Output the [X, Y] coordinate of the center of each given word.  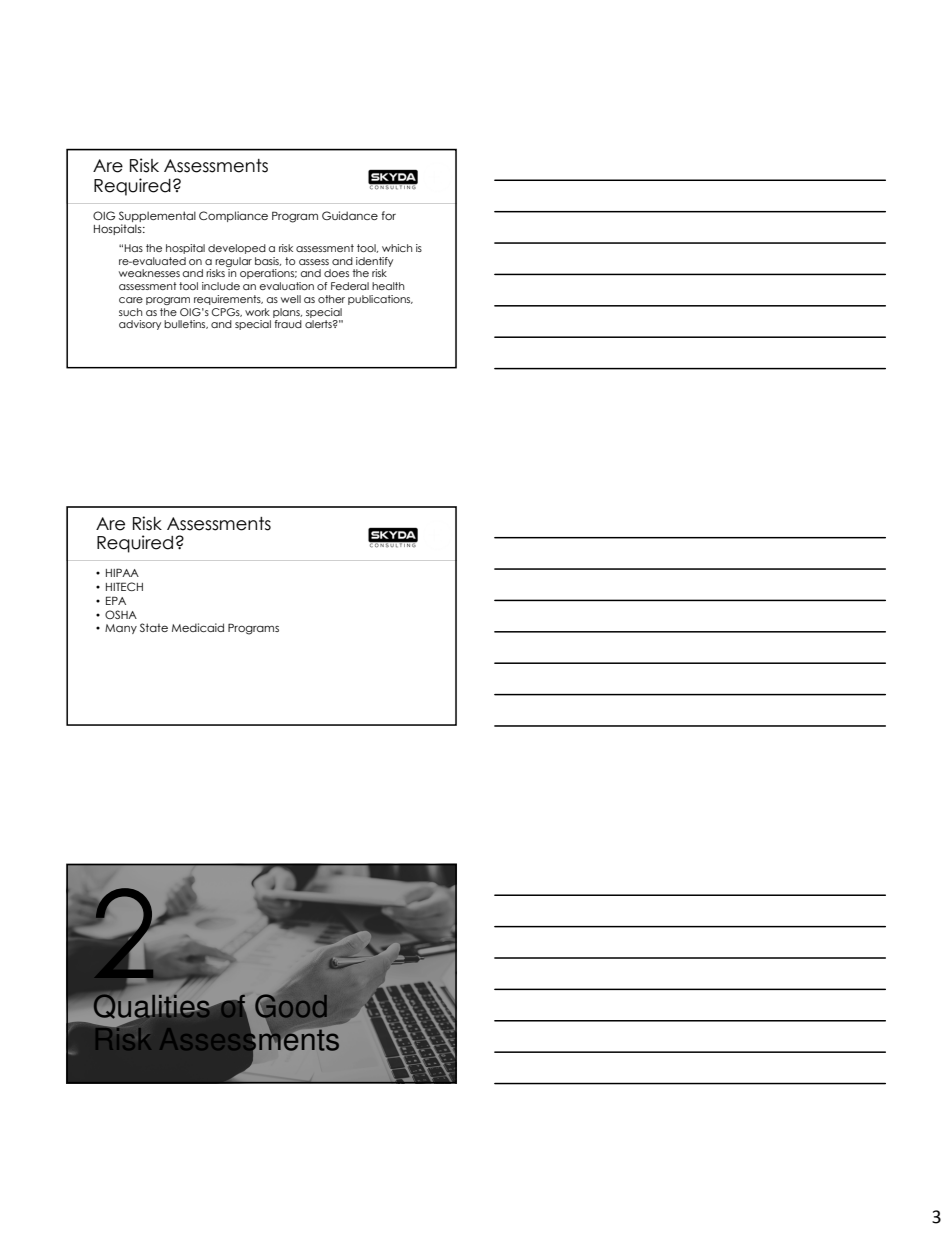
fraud [288, 324]
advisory [140, 325]
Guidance [350, 215]
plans [287, 313]
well [291, 299]
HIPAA [122, 572]
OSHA [121, 614]
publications [380, 300]
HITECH [124, 586]
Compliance [233, 216]
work [257, 312]
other [331, 299]
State [154, 627]
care [131, 300]
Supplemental [157, 216]
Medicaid [198, 627]
